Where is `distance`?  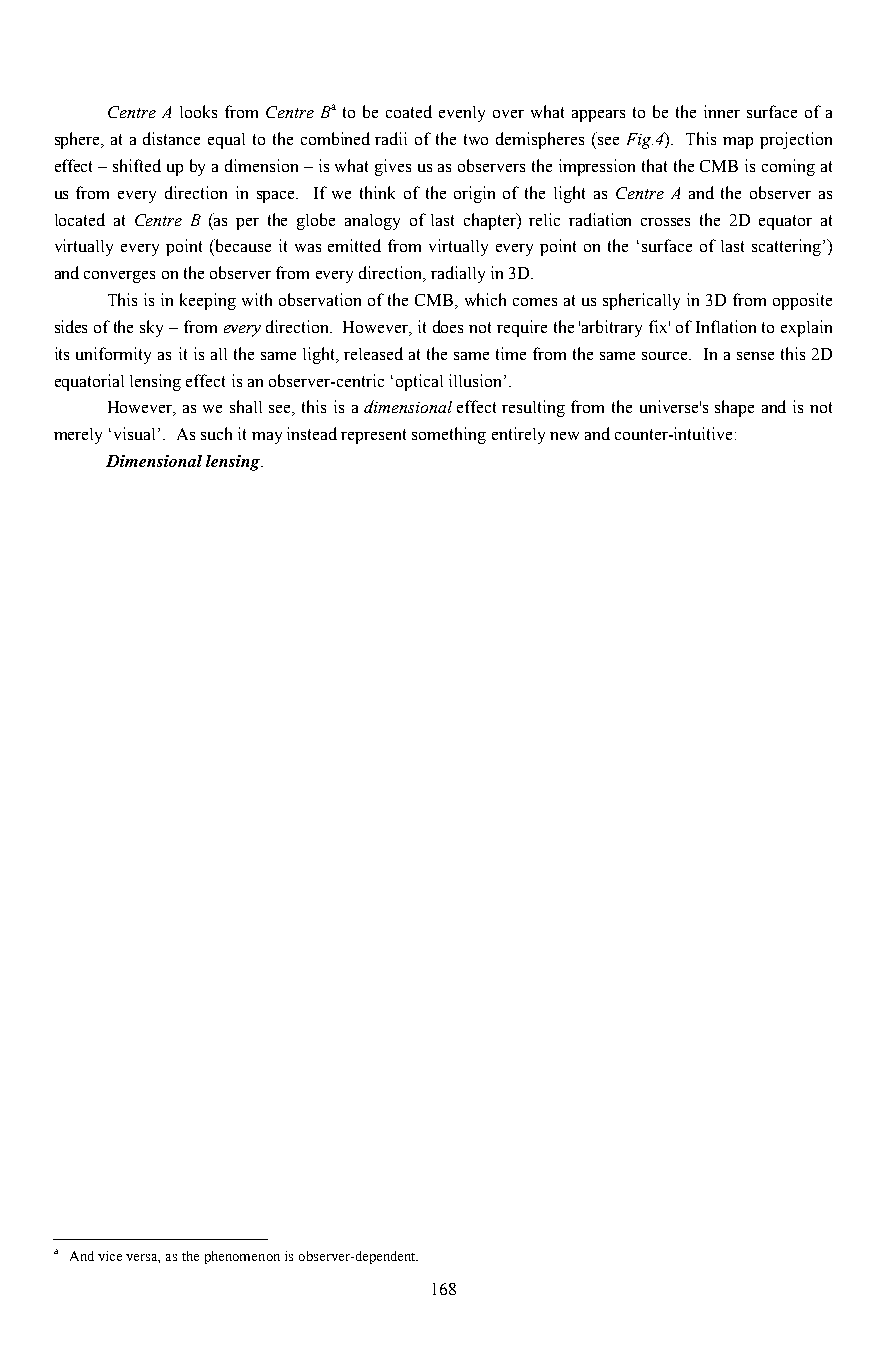 distance is located at coordinates (171, 138).
